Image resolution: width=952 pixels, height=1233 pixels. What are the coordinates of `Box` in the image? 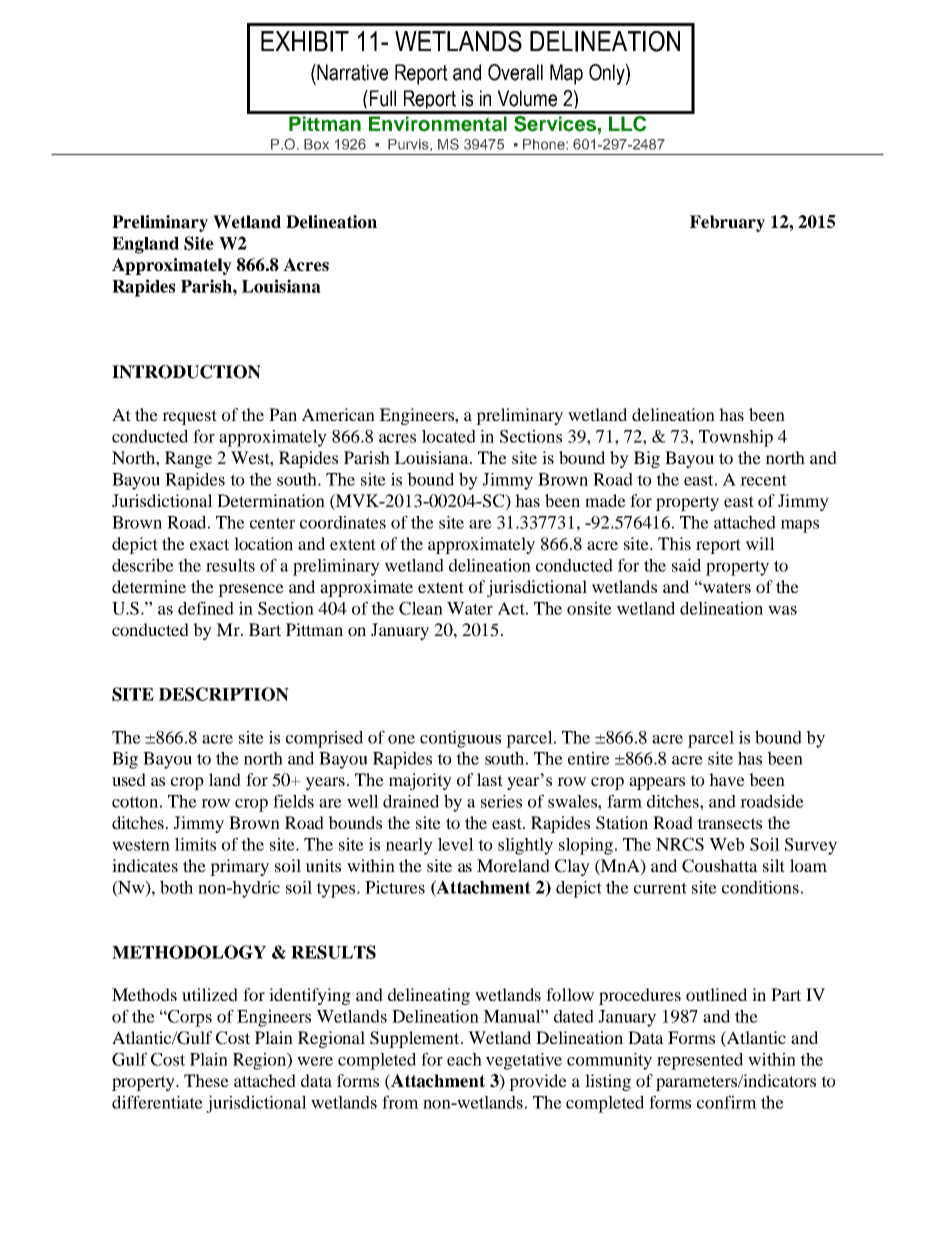 It's located at (316, 144).
